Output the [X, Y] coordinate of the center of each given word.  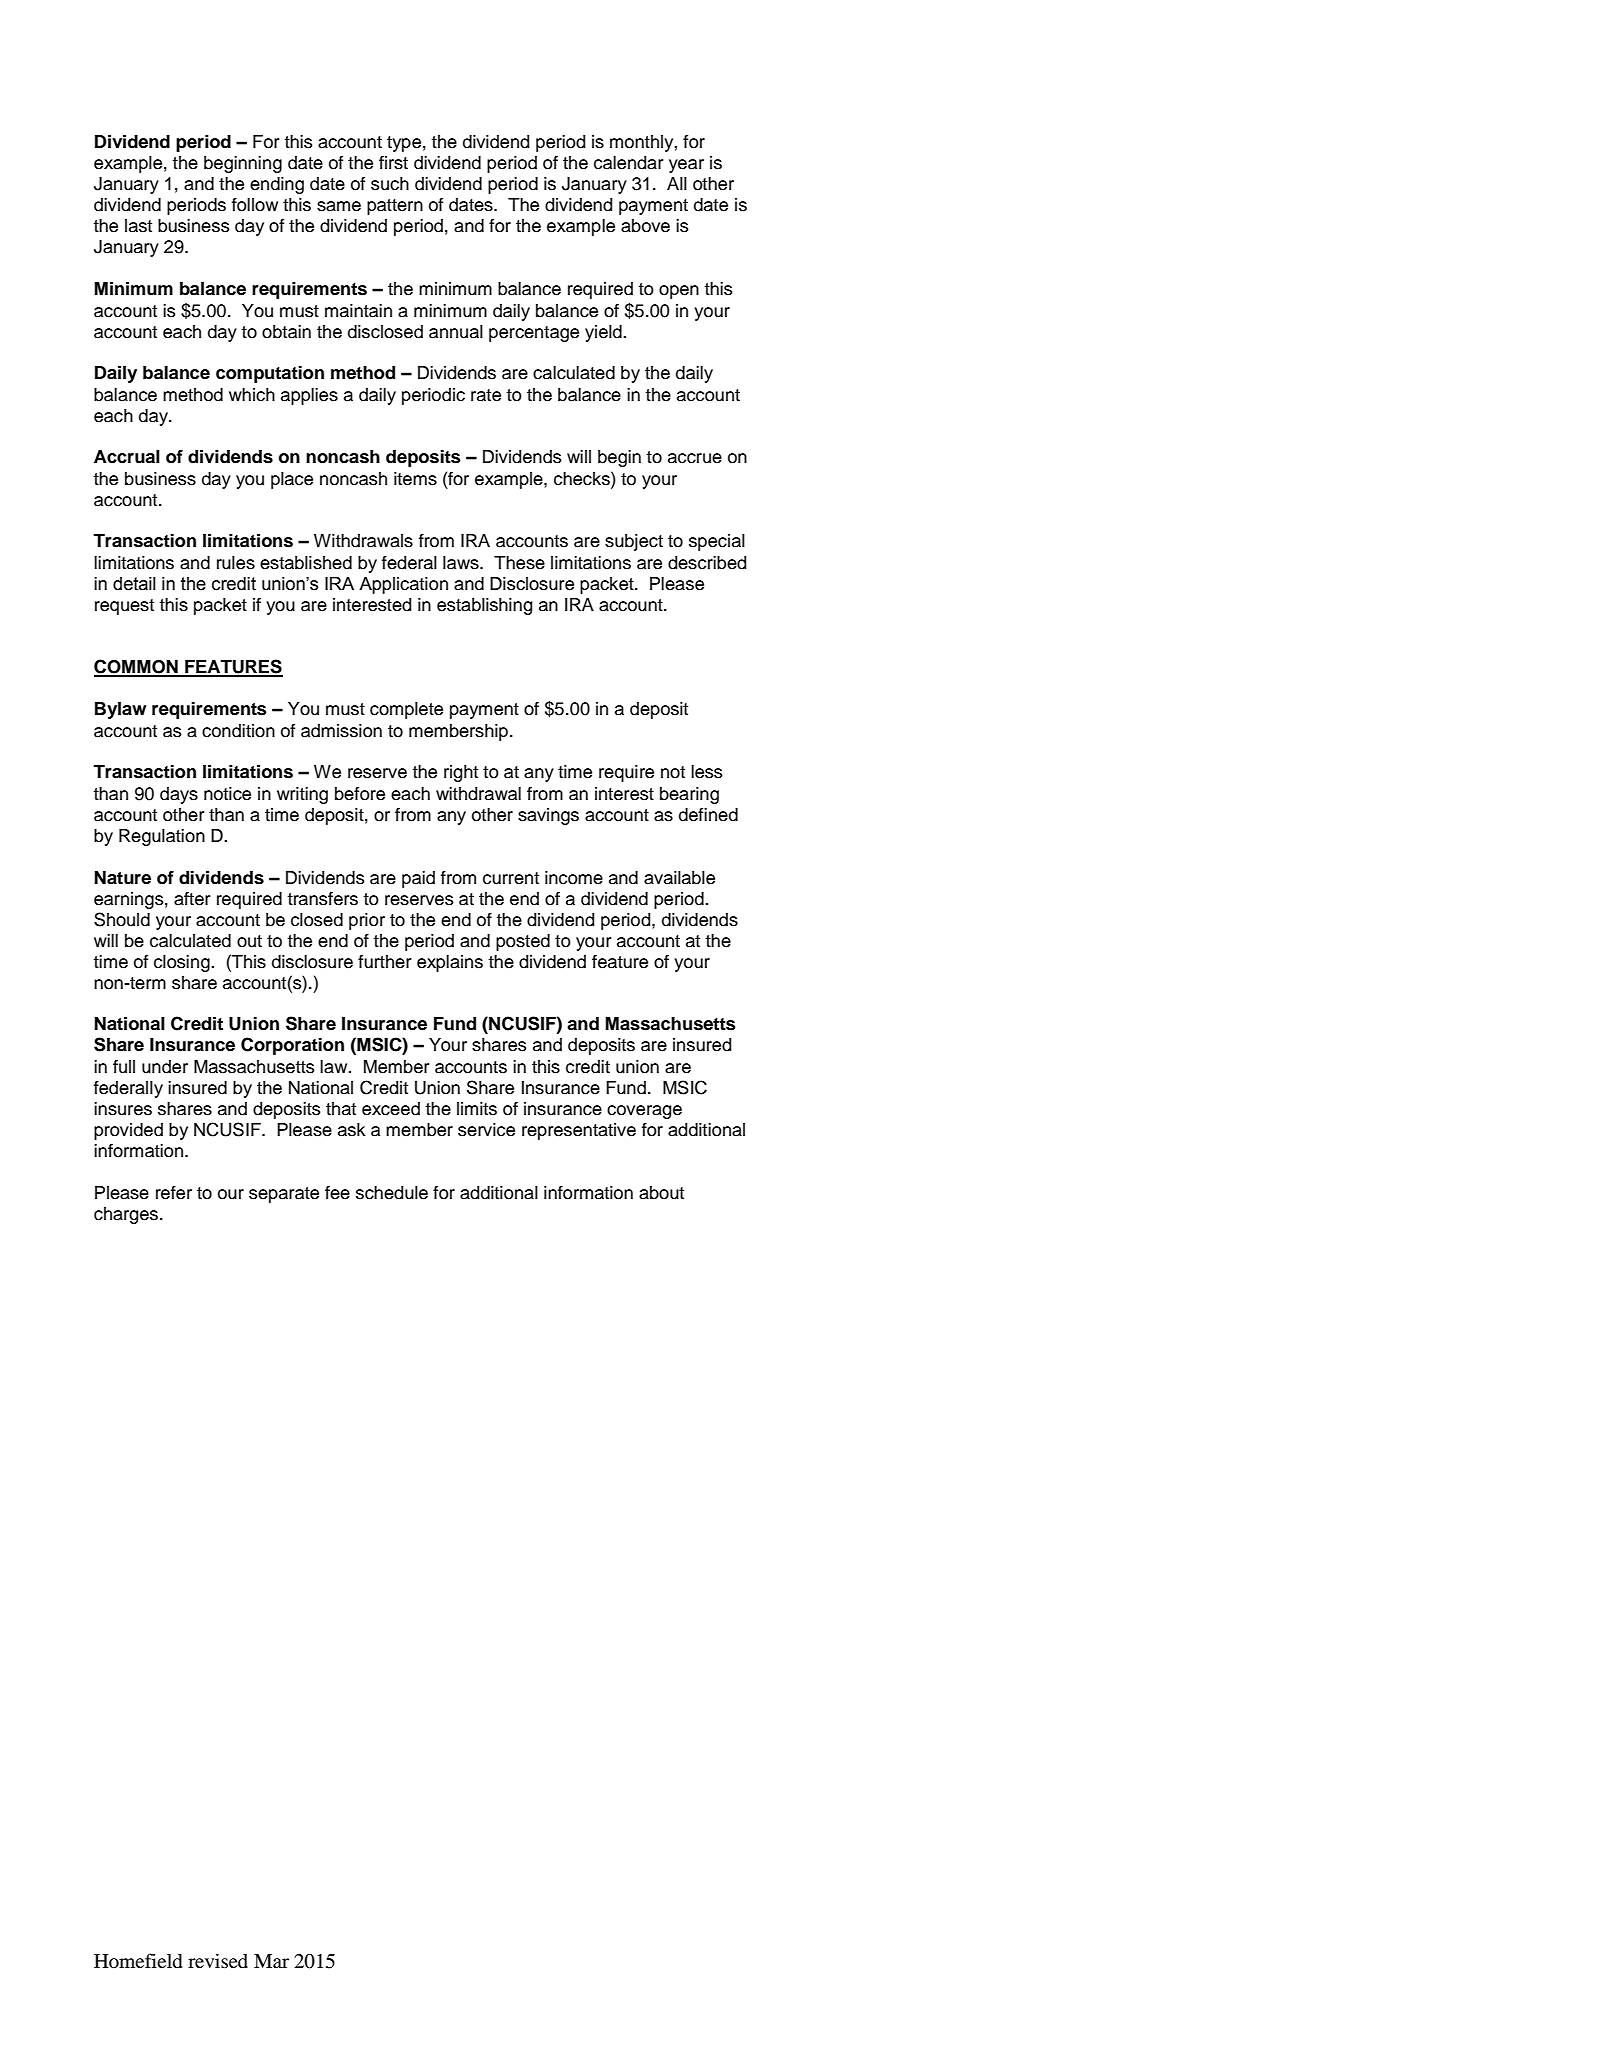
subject [634, 542]
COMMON [137, 667]
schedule [392, 1193]
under [165, 1067]
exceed [391, 1109]
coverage [644, 1112]
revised [218, 1960]
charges [127, 1215]
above [645, 226]
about [661, 1193]
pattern [395, 207]
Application [403, 585]
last [138, 226]
